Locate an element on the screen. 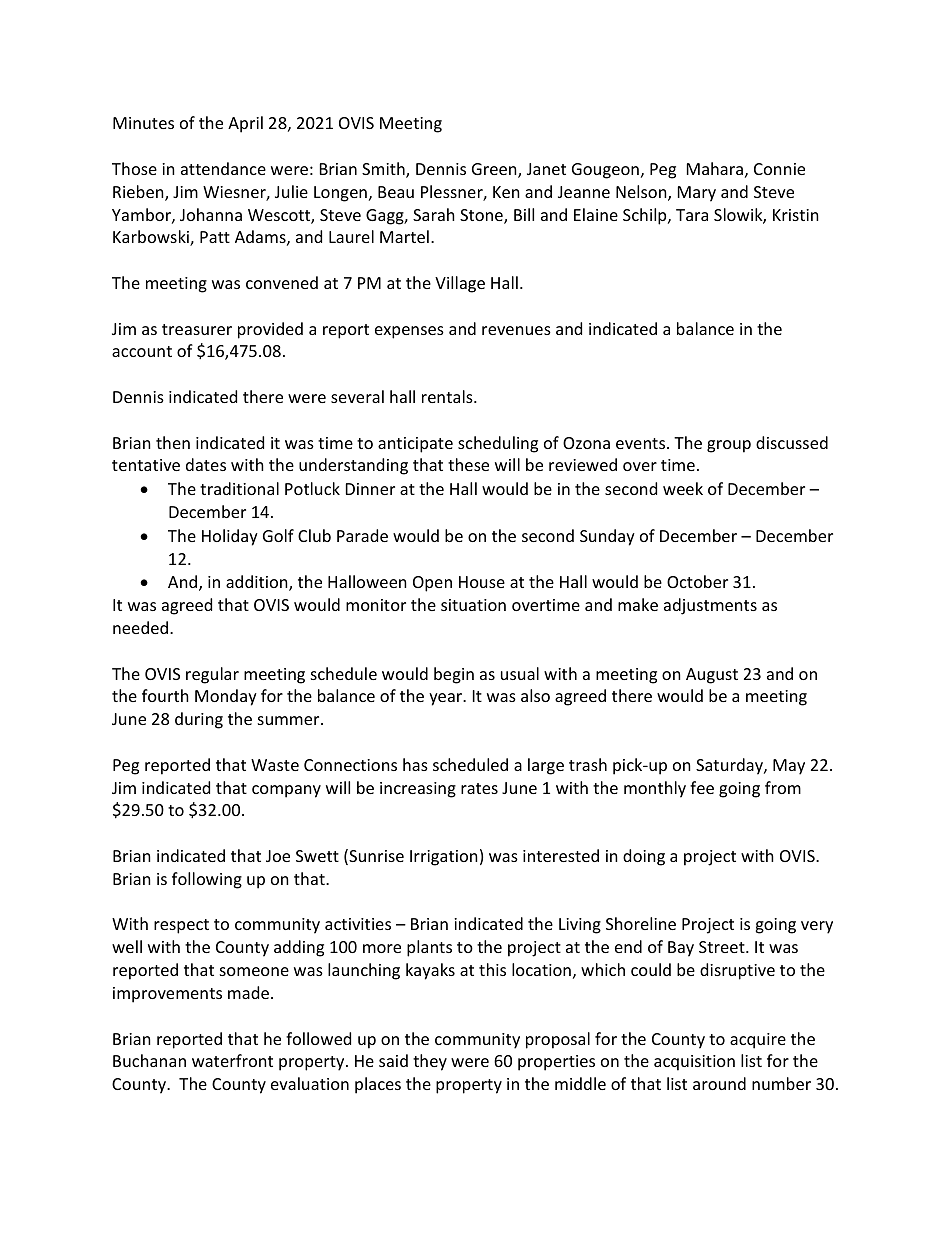 The width and height of the screenshot is (952, 1233). attendance is located at coordinates (223, 168).
